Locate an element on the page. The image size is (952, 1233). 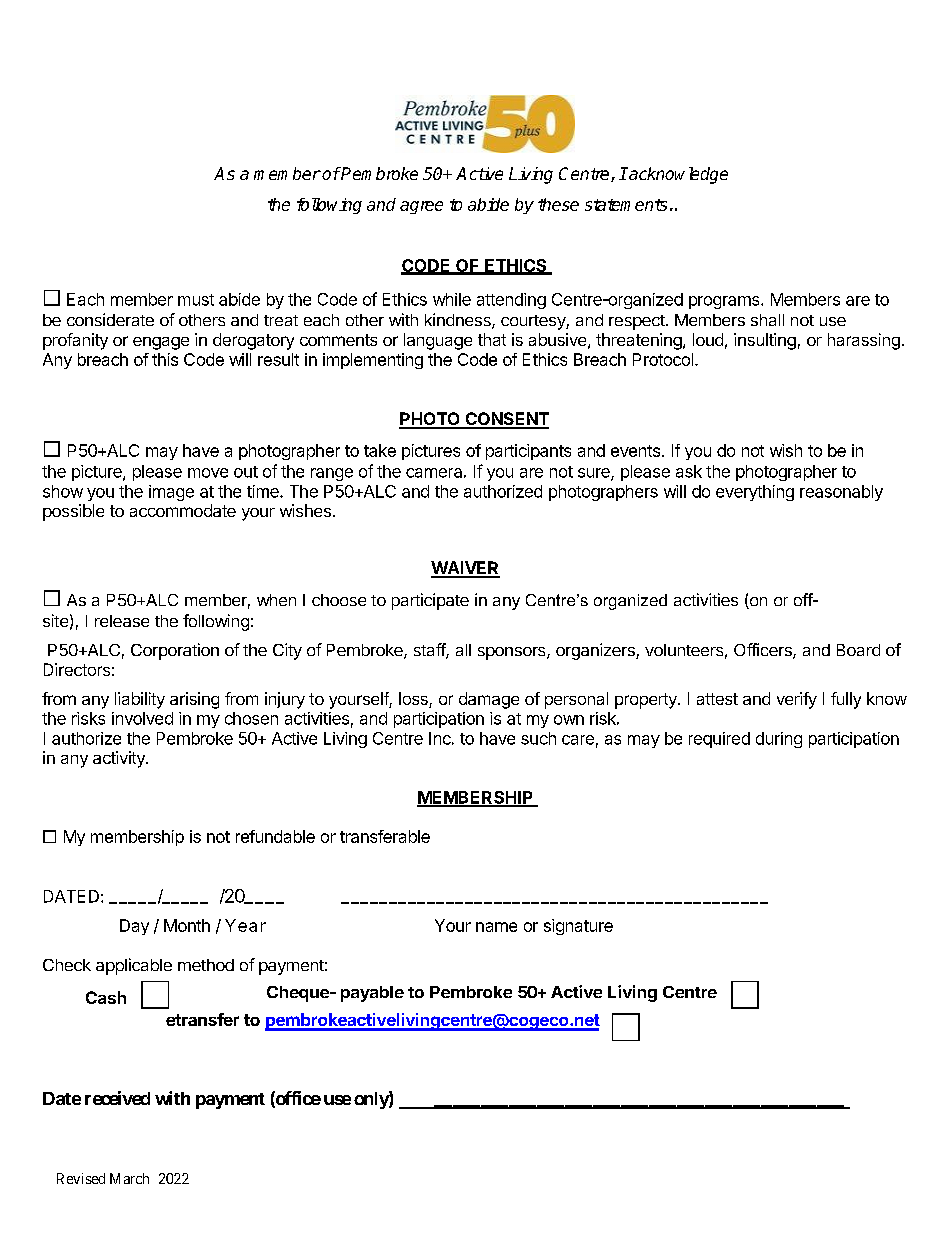
participate is located at coordinates (430, 601).
